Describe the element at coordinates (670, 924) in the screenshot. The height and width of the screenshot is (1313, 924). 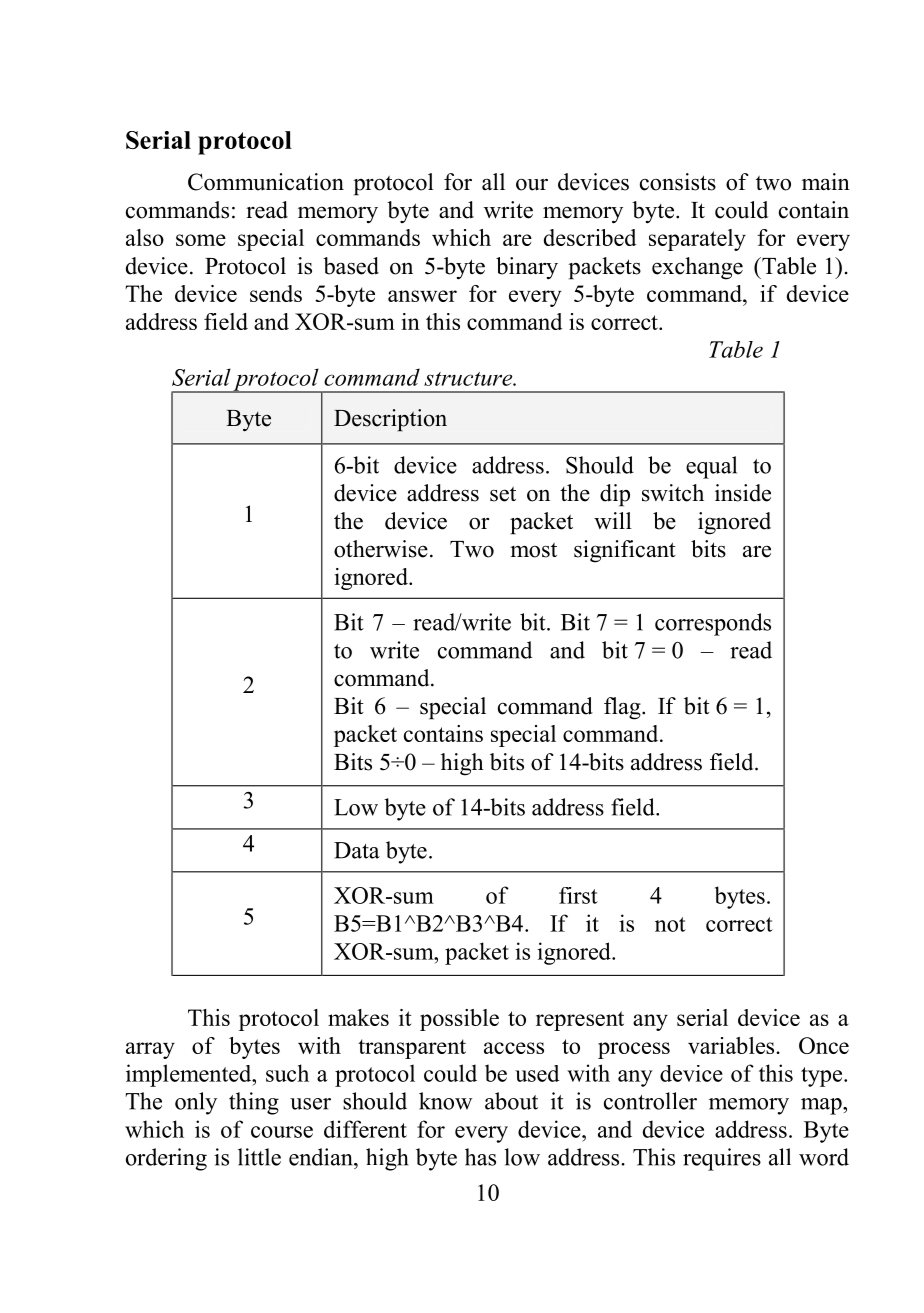
I see `not` at that location.
